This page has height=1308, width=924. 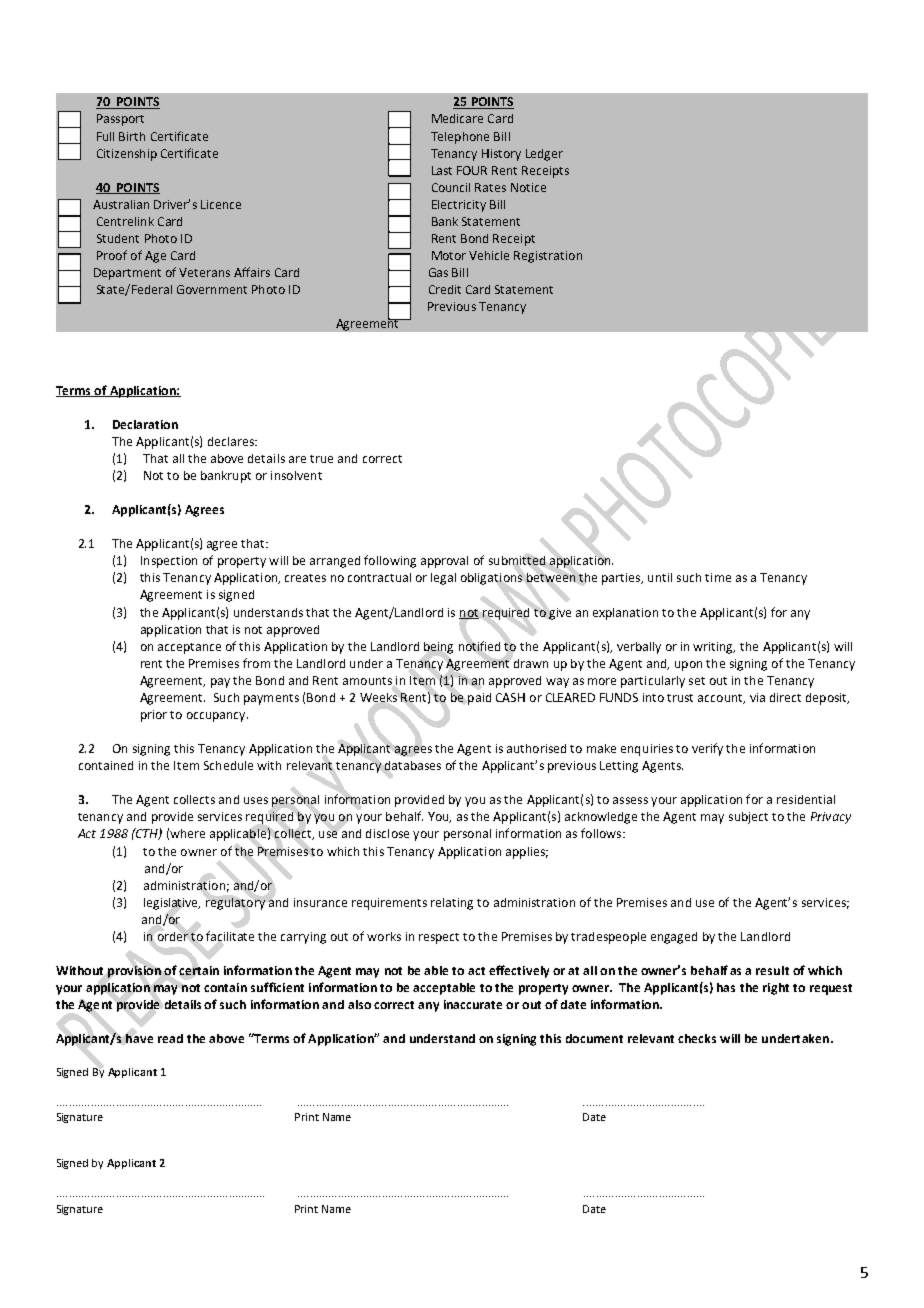 I want to click on databases, so click(x=413, y=765).
